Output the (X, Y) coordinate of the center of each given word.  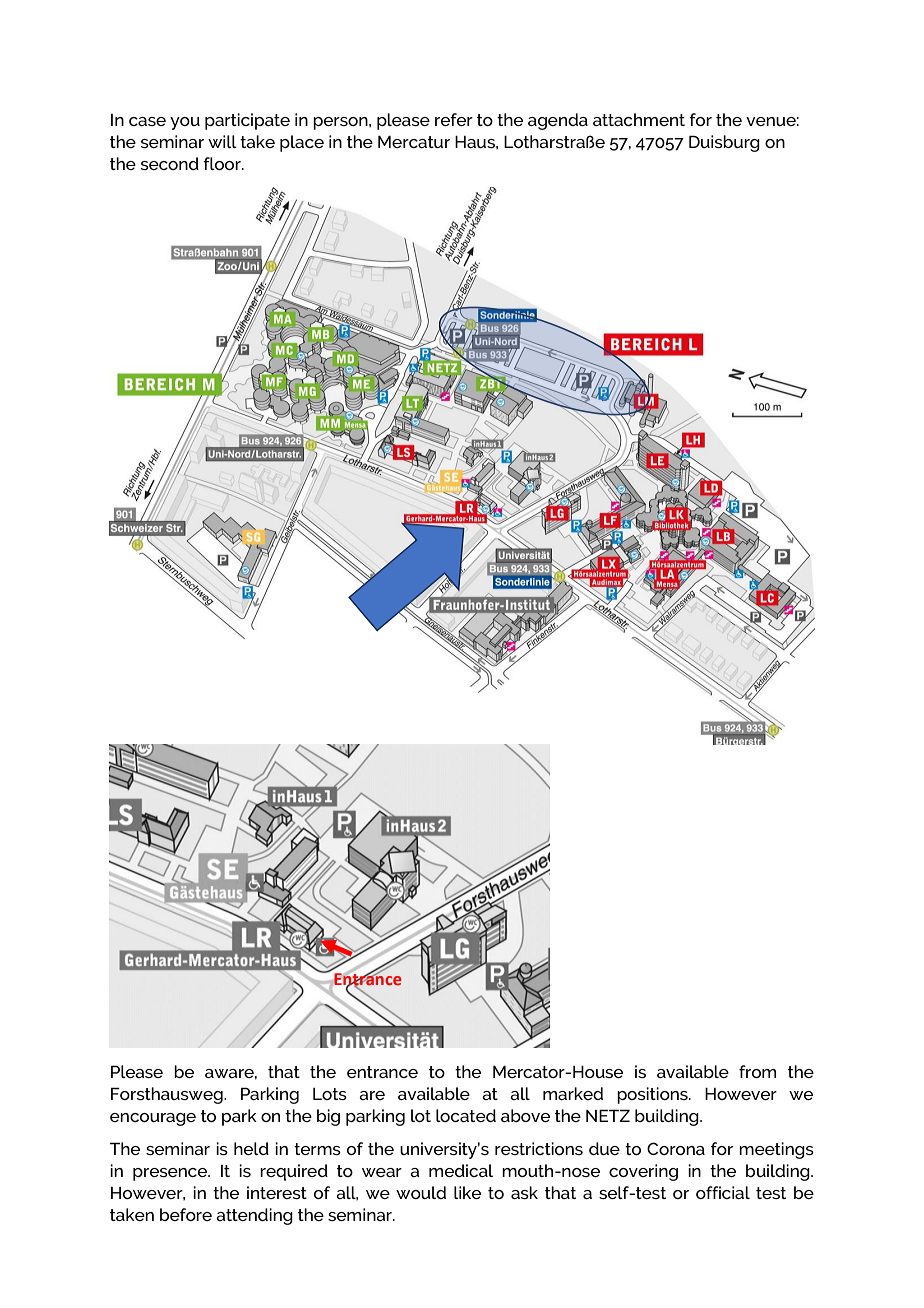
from (757, 1071)
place (302, 143)
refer (454, 119)
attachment (639, 119)
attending (254, 1216)
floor (223, 163)
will (222, 141)
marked (573, 1093)
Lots (330, 1094)
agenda (558, 121)
